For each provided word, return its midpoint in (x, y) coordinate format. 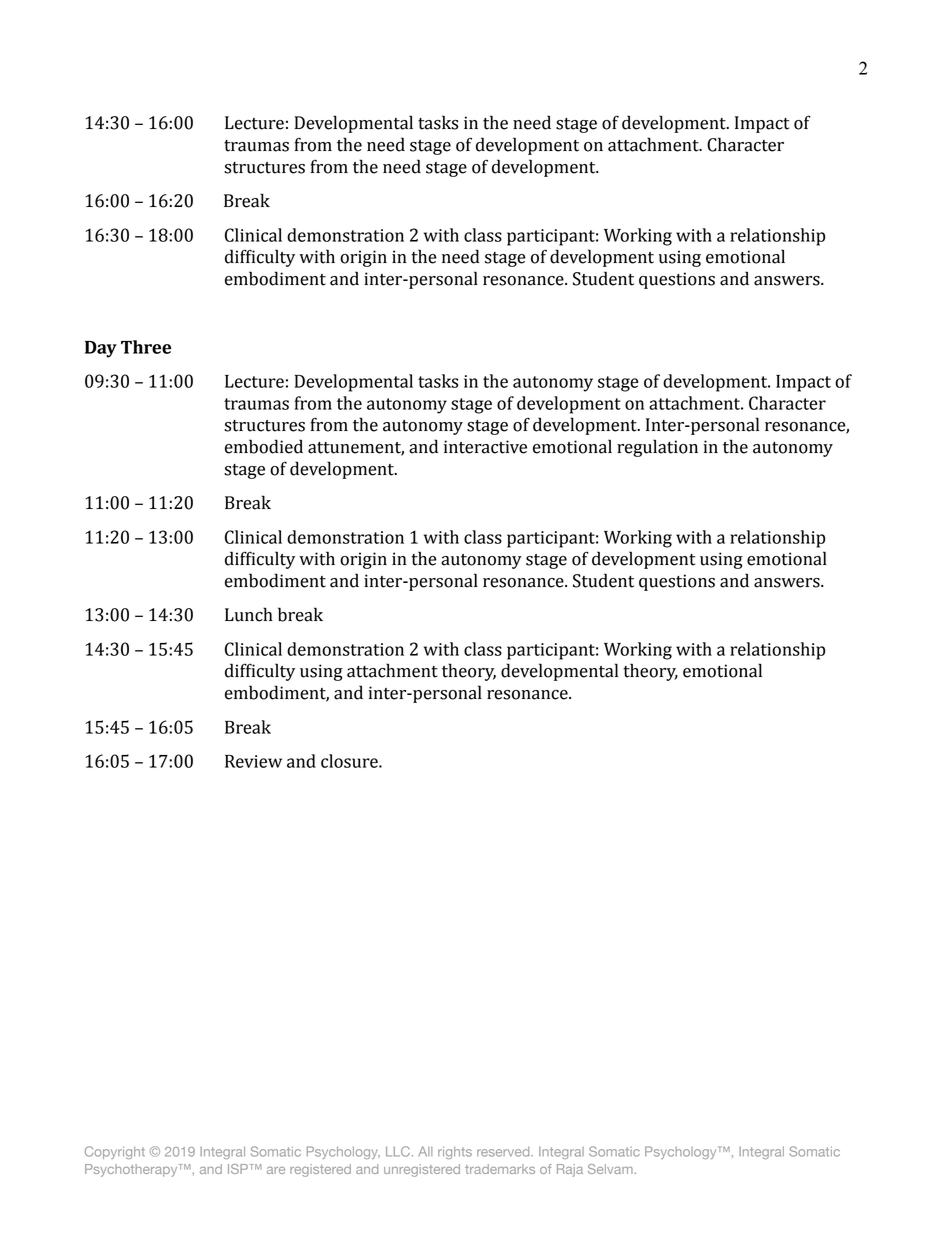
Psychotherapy (132, 1170)
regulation (657, 448)
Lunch (249, 614)
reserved (504, 1152)
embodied (264, 446)
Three (146, 347)
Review (253, 761)
